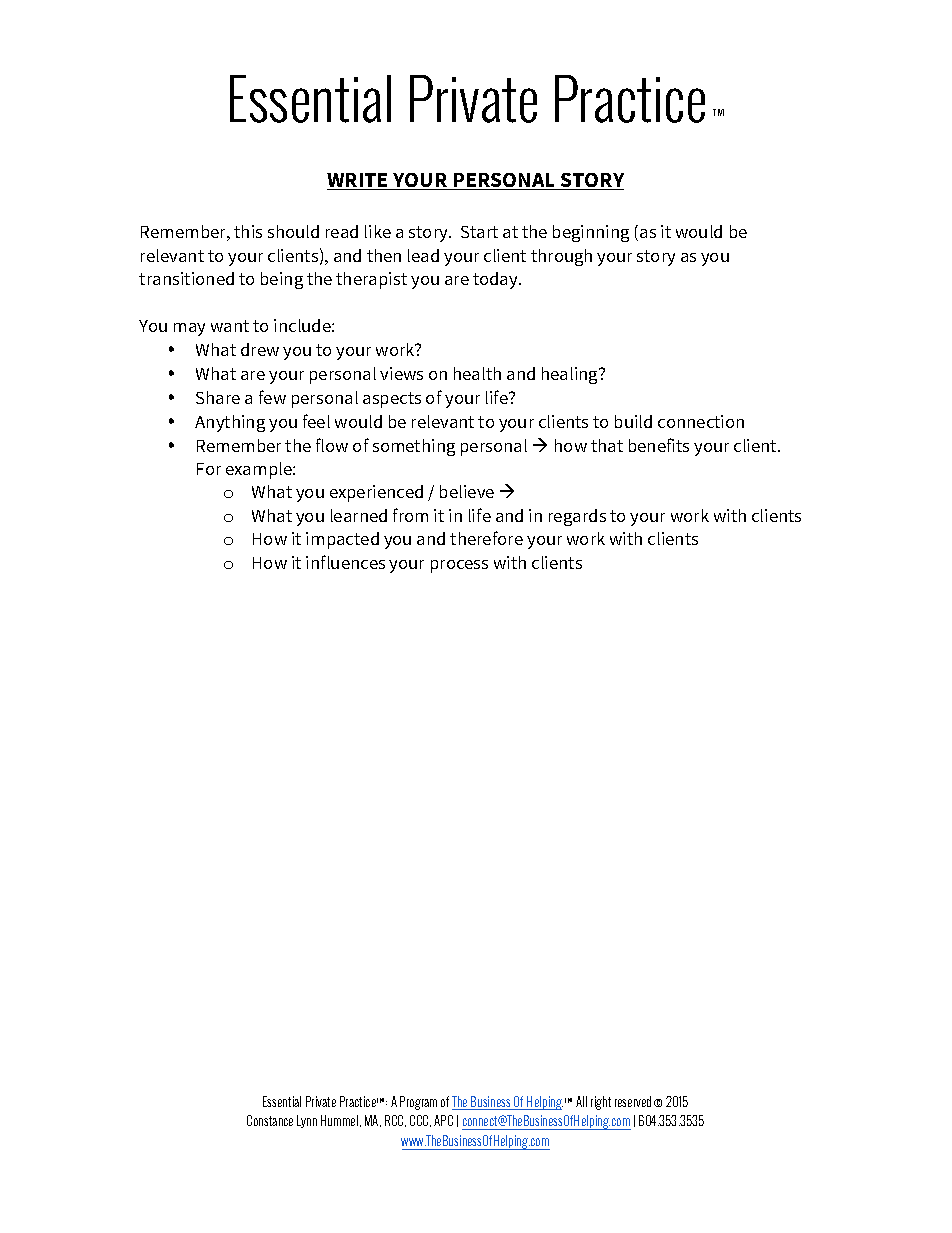 This image has width=952, height=1233. I want to click on regards, so click(577, 517).
